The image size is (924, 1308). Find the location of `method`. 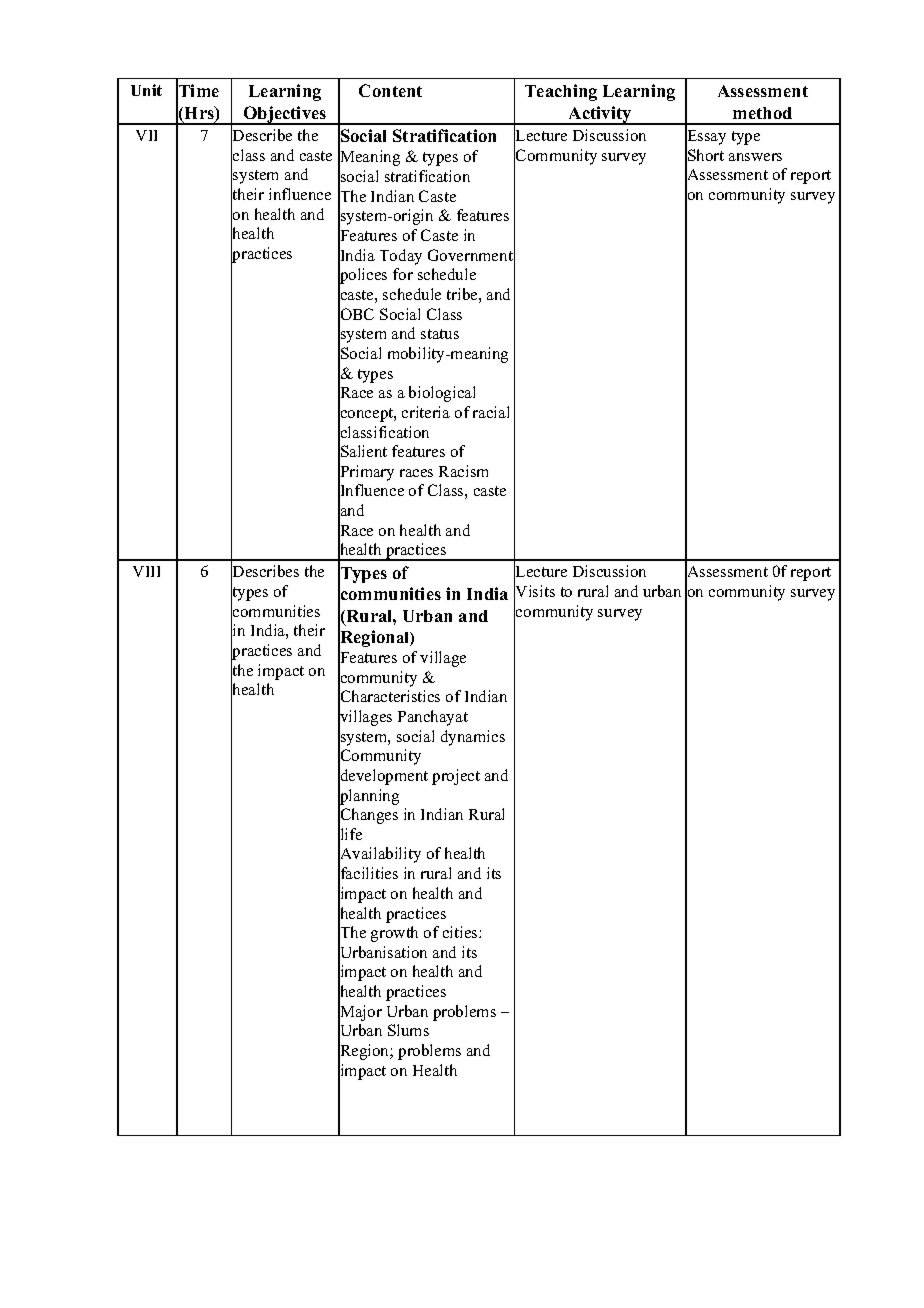

method is located at coordinates (762, 113).
